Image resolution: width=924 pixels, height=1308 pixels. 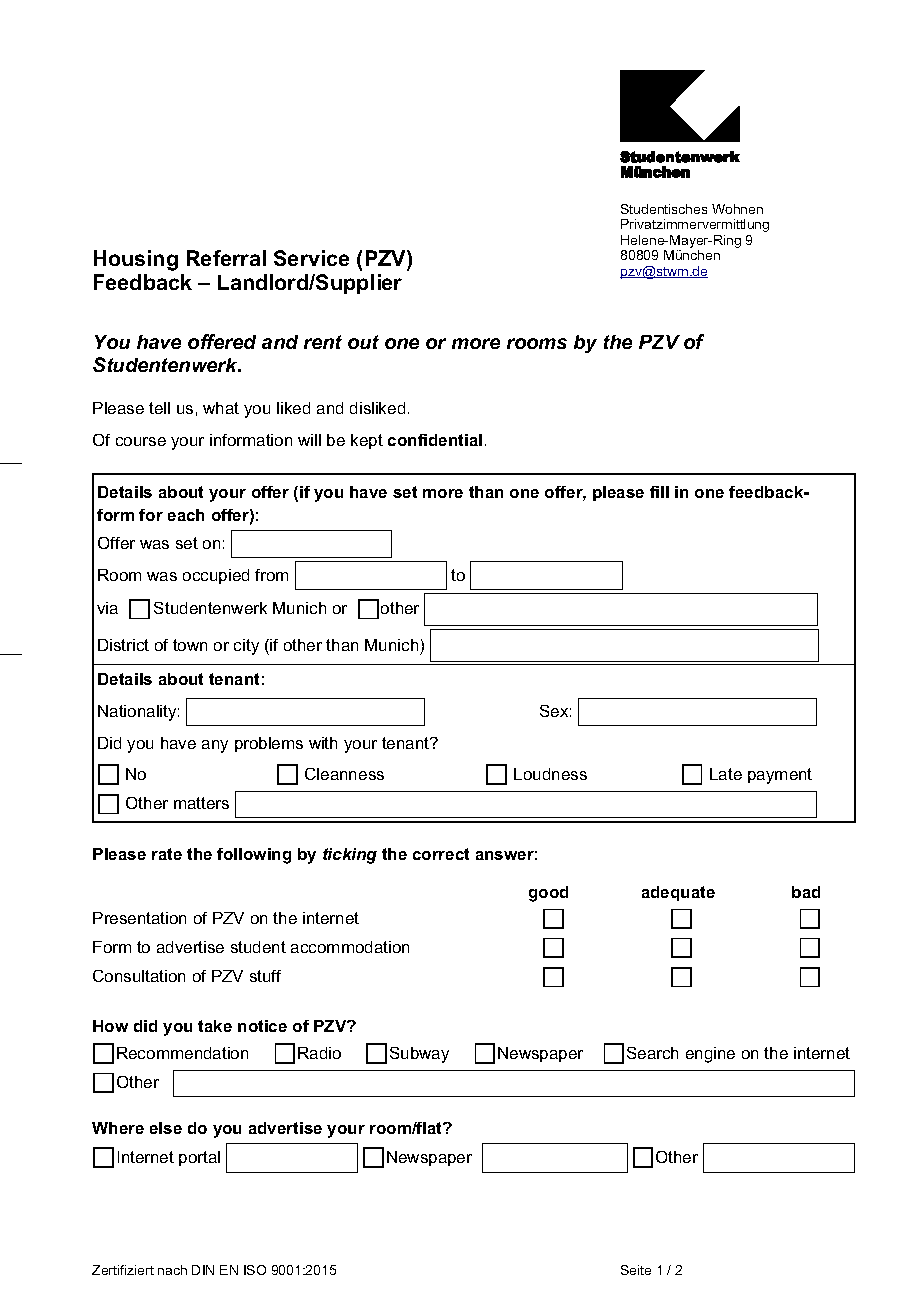 I want to click on each, so click(x=186, y=515).
